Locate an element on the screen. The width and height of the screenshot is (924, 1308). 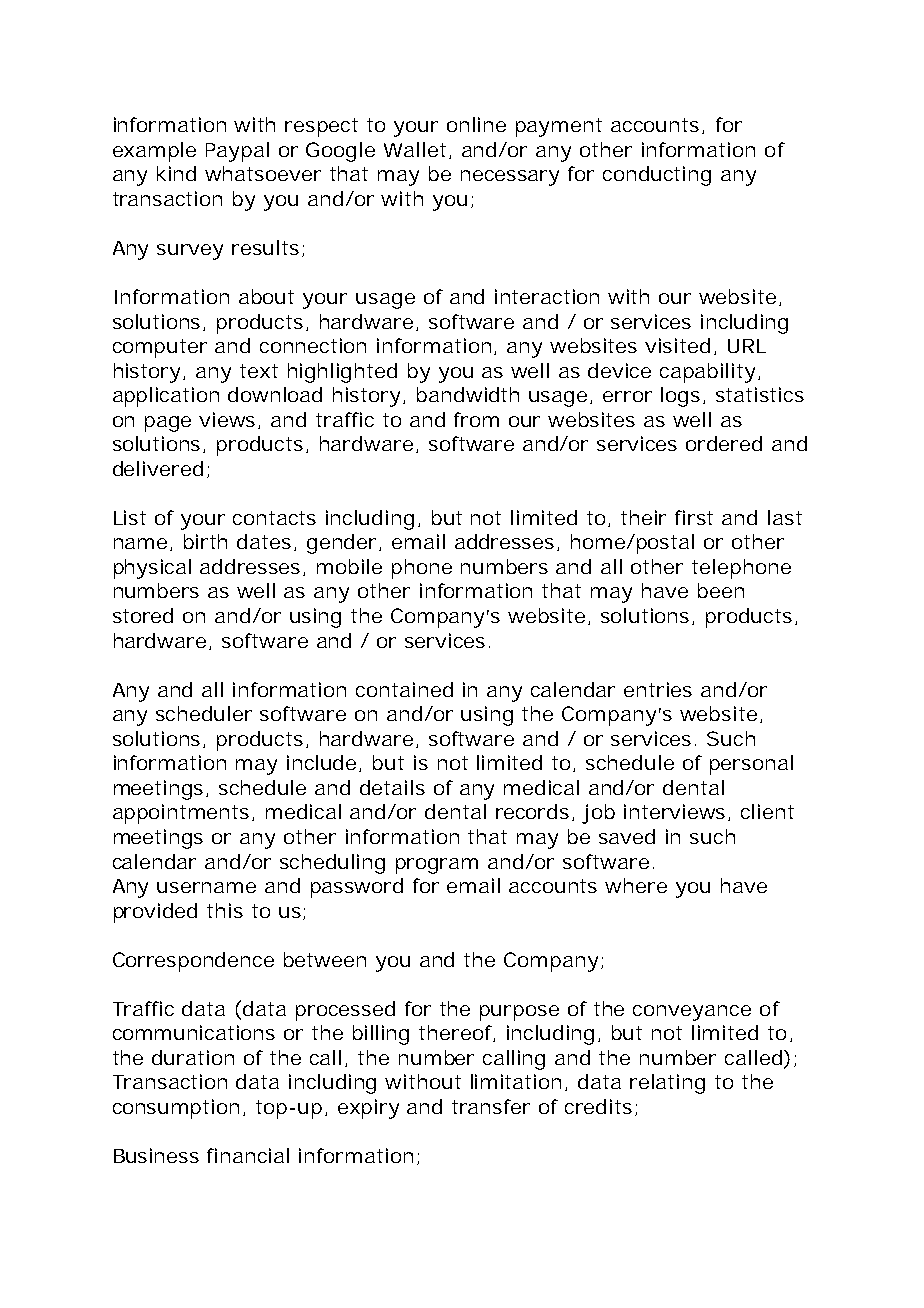
consumption is located at coordinates (176, 1109).
